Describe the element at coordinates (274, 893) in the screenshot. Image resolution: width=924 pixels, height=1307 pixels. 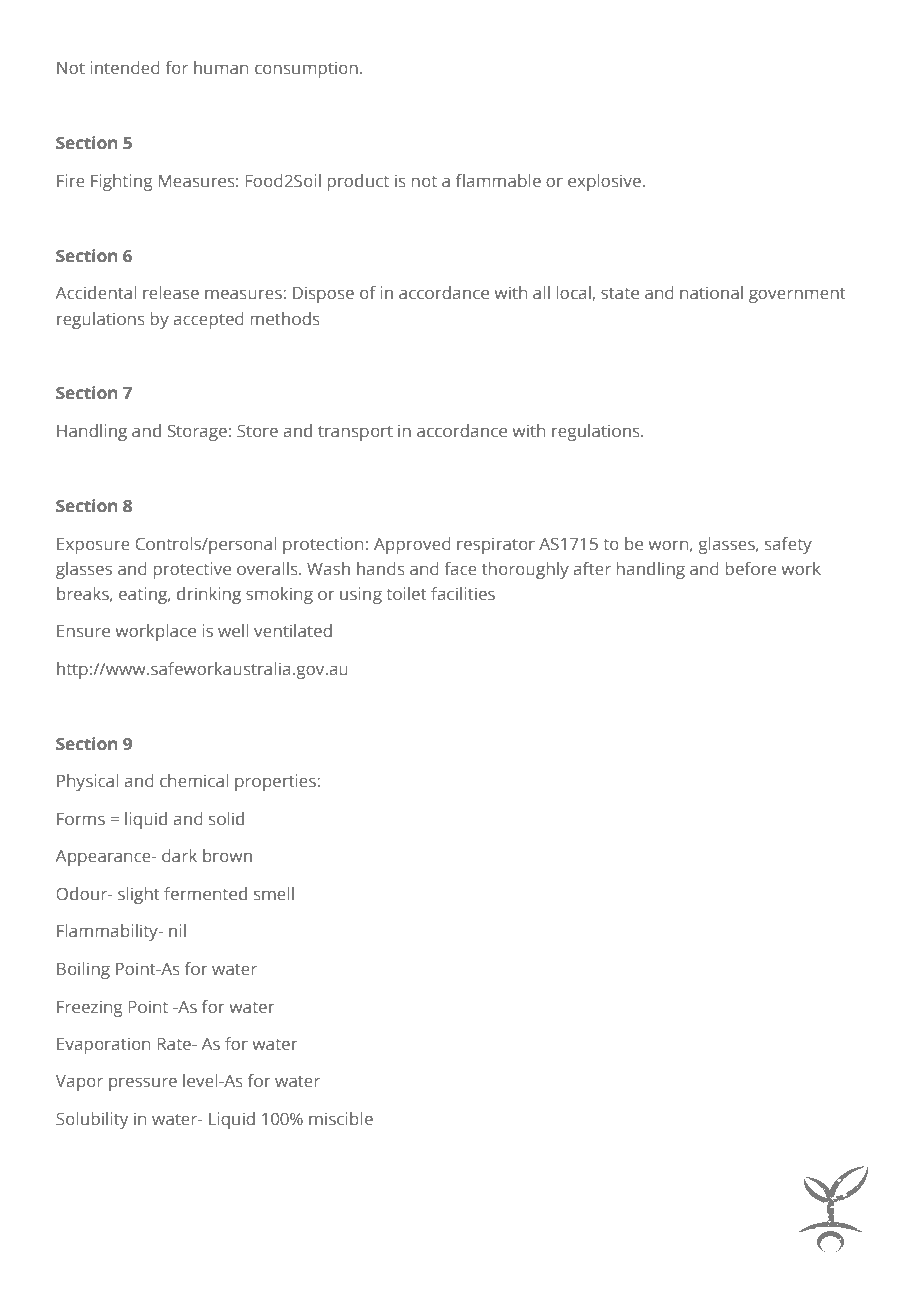
I see `smell` at that location.
